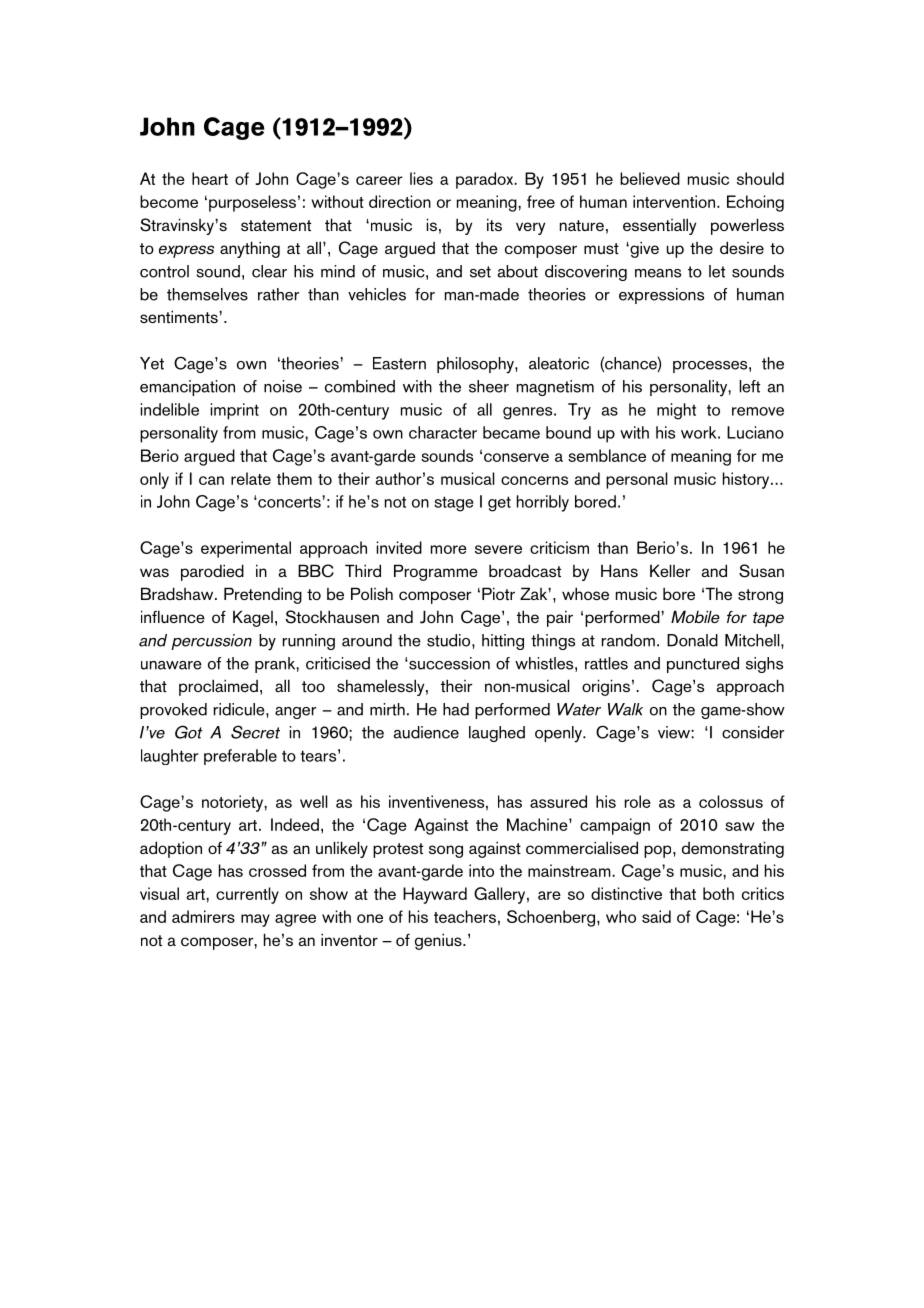  I want to click on left, so click(749, 386).
